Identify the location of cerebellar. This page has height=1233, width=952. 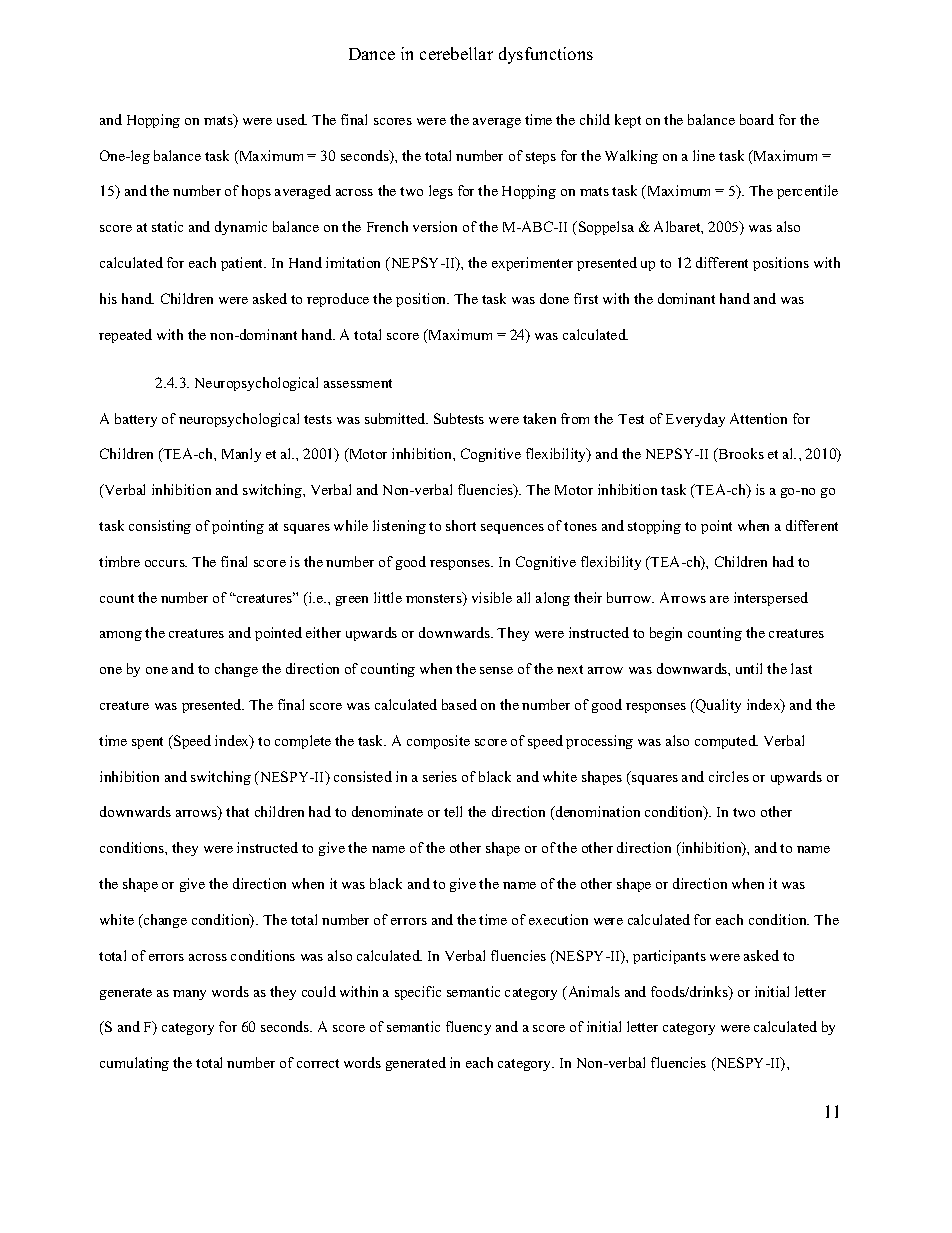
(456, 53).
